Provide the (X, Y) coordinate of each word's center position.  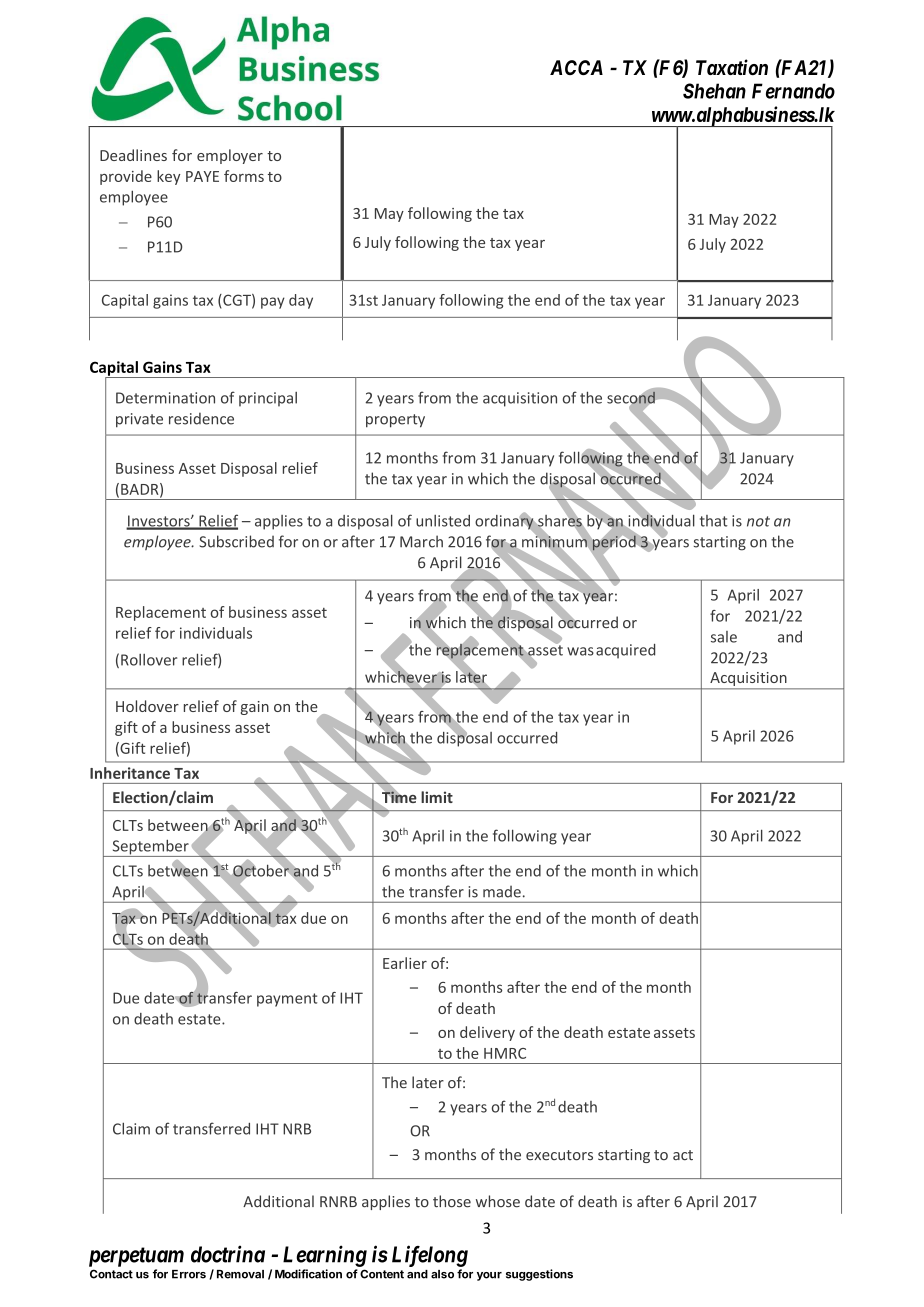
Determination (165, 398)
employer (230, 156)
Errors (189, 1274)
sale (724, 637)
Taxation (732, 67)
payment (287, 1000)
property (395, 421)
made (502, 892)
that (714, 521)
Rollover (149, 660)
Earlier (405, 963)
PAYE (202, 176)
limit (437, 797)
